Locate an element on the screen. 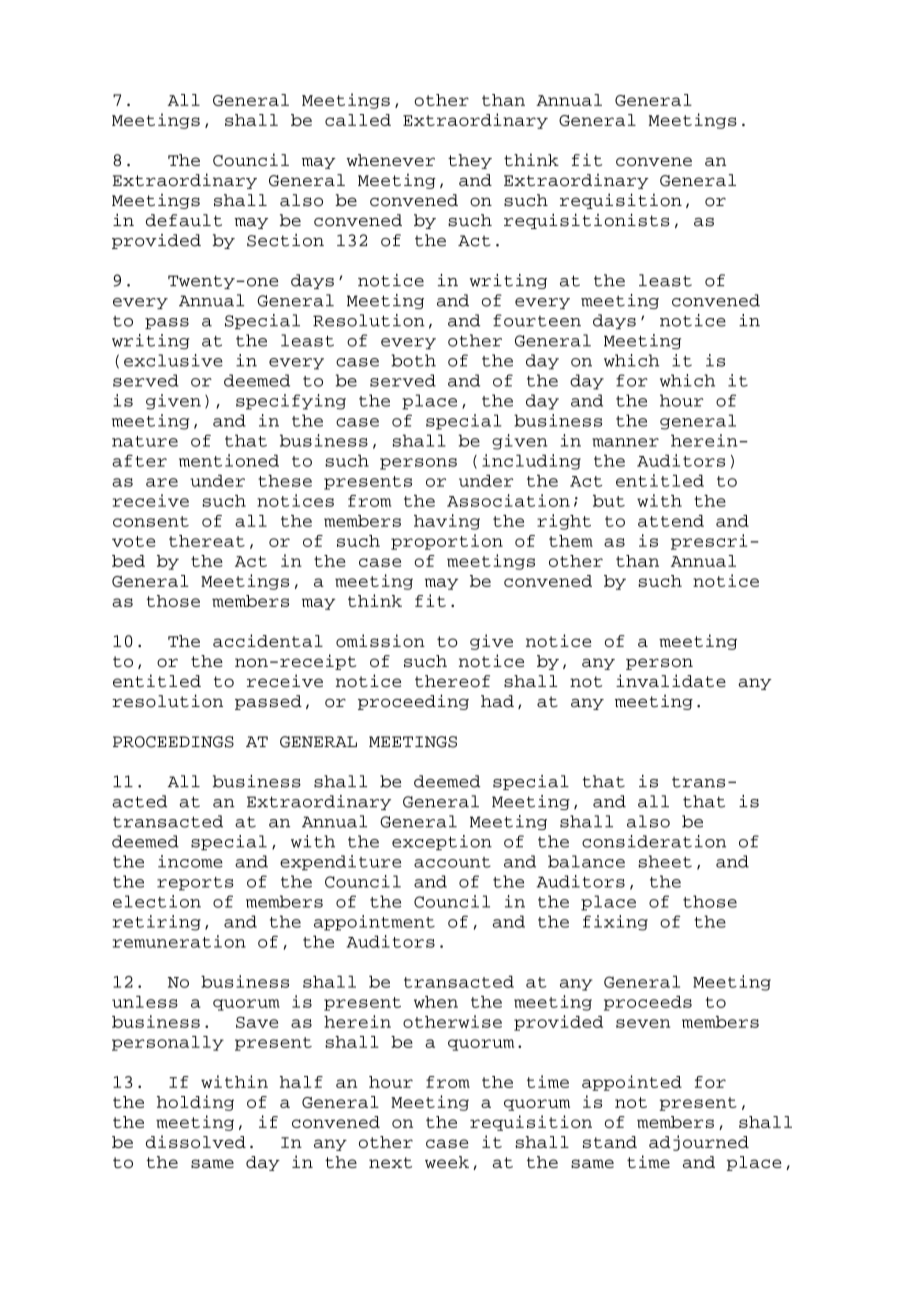 This screenshot has height=1308, width=924. they is located at coordinates (470, 161).
